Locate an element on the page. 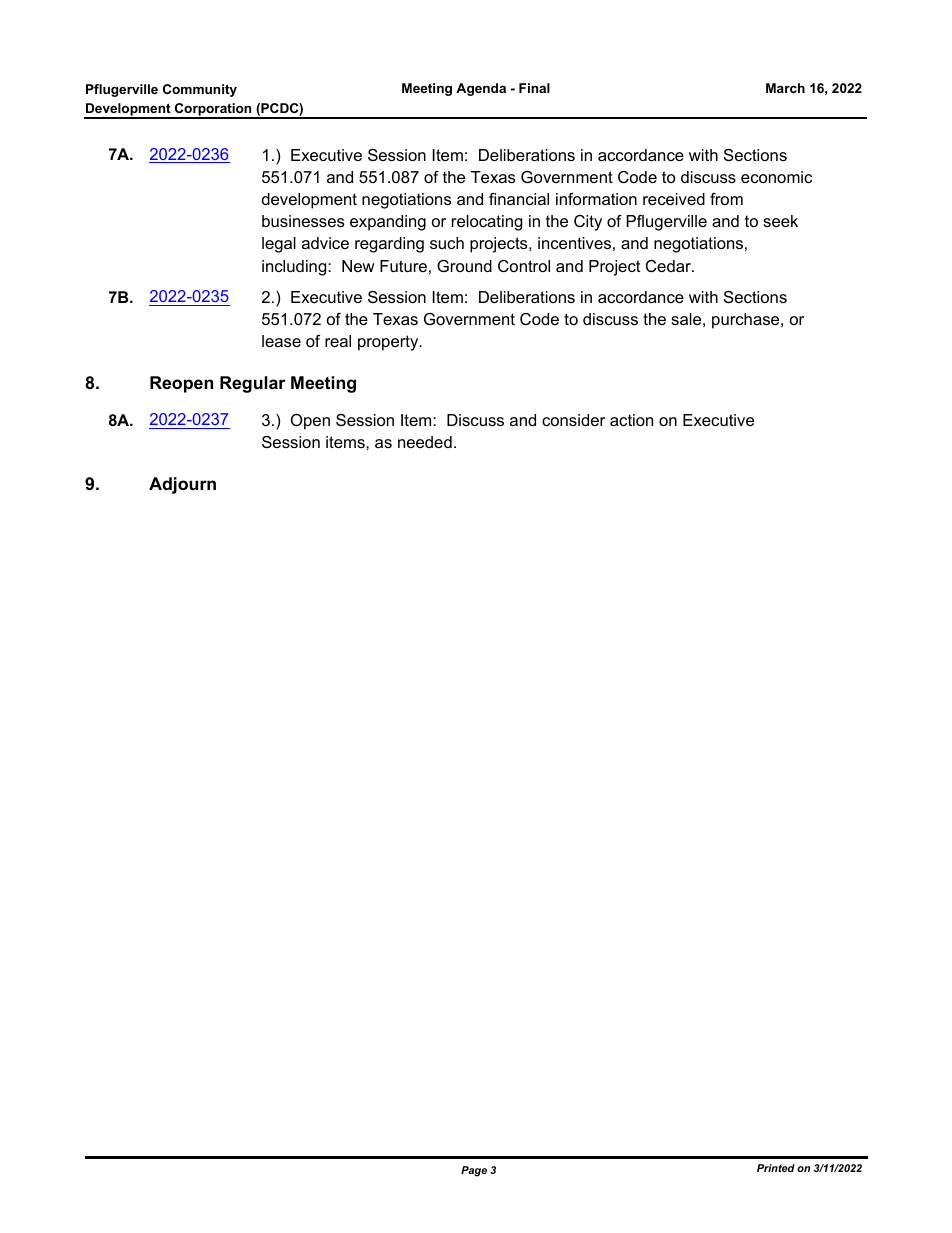 The image size is (952, 1233). purchase is located at coordinates (747, 321).
